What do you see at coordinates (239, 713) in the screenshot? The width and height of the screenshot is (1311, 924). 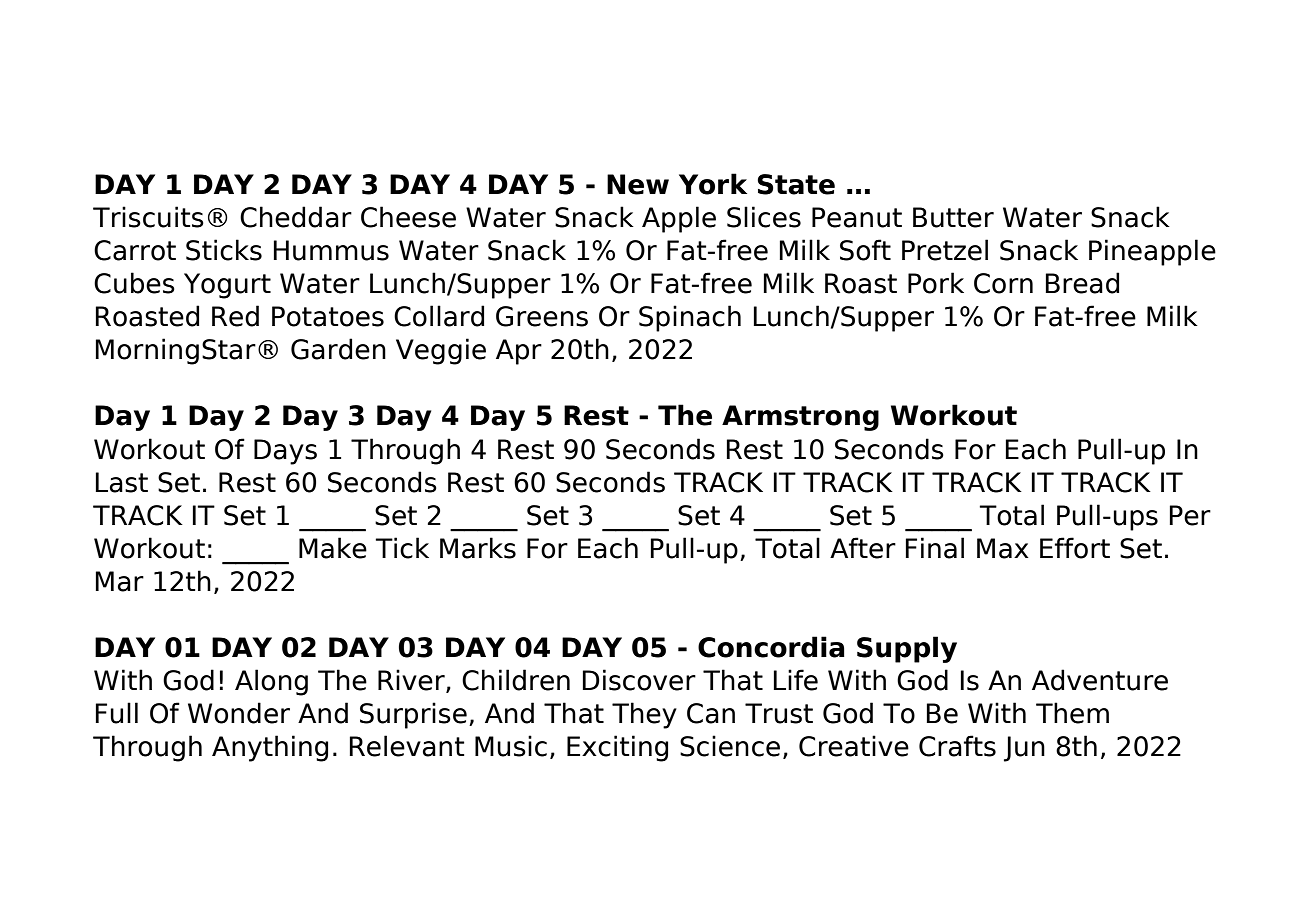 I see `Wonder` at bounding box center [239, 713].
